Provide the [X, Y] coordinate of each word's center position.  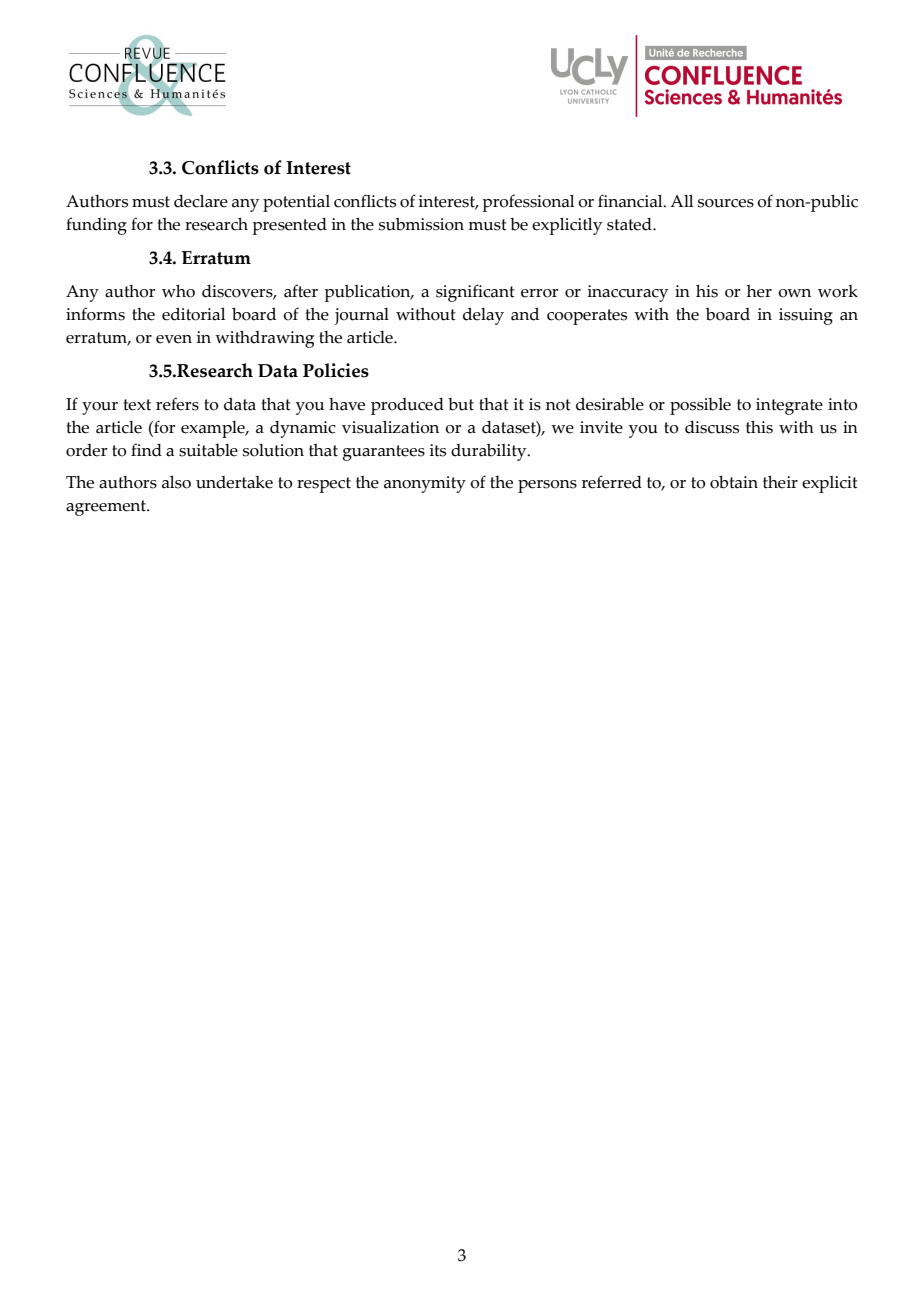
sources [726, 203]
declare [201, 201]
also [176, 482]
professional [528, 203]
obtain [734, 482]
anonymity [425, 484]
